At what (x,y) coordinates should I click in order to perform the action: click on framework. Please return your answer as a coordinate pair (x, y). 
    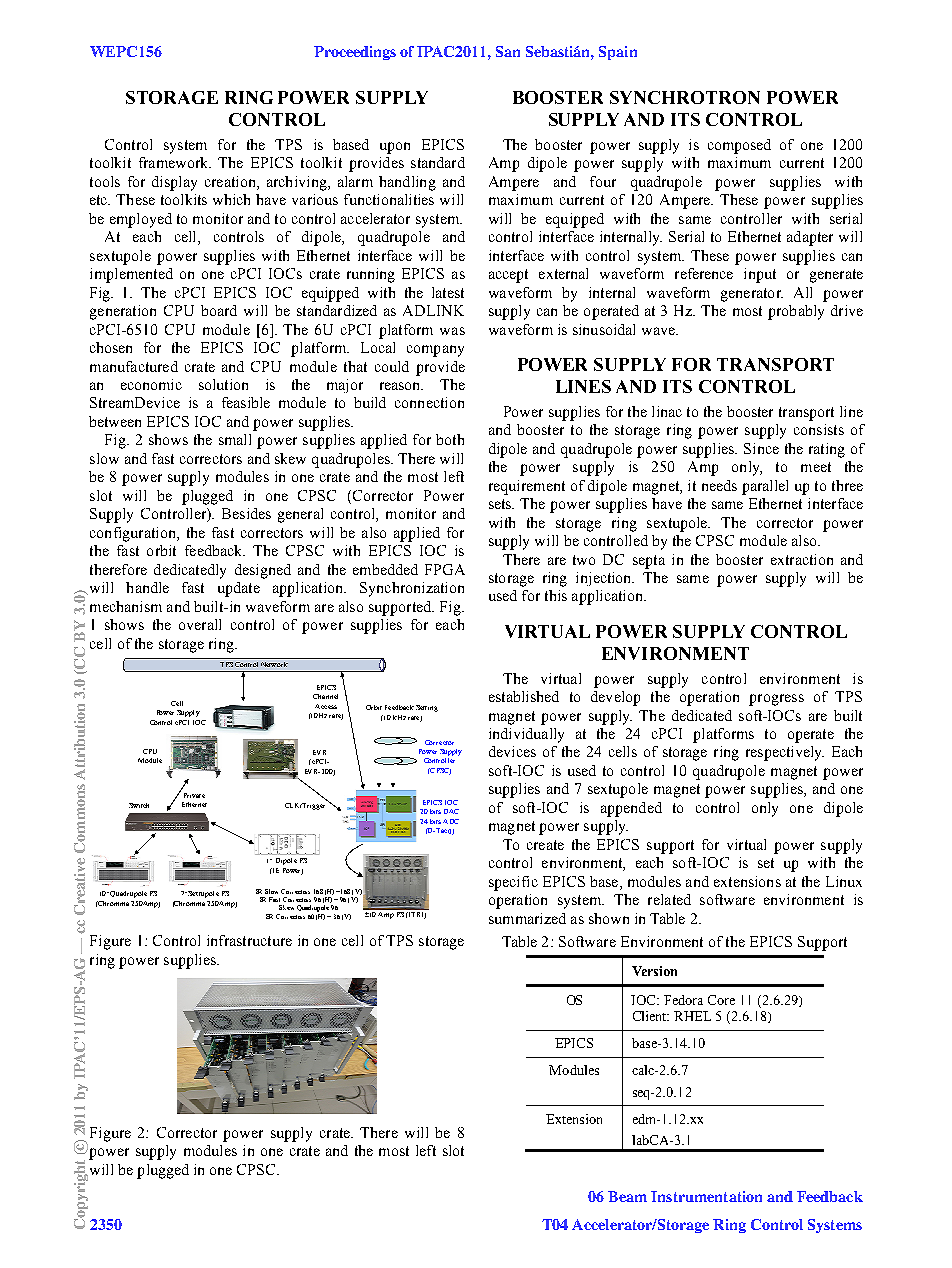
    Looking at the image, I should click on (175, 162).
